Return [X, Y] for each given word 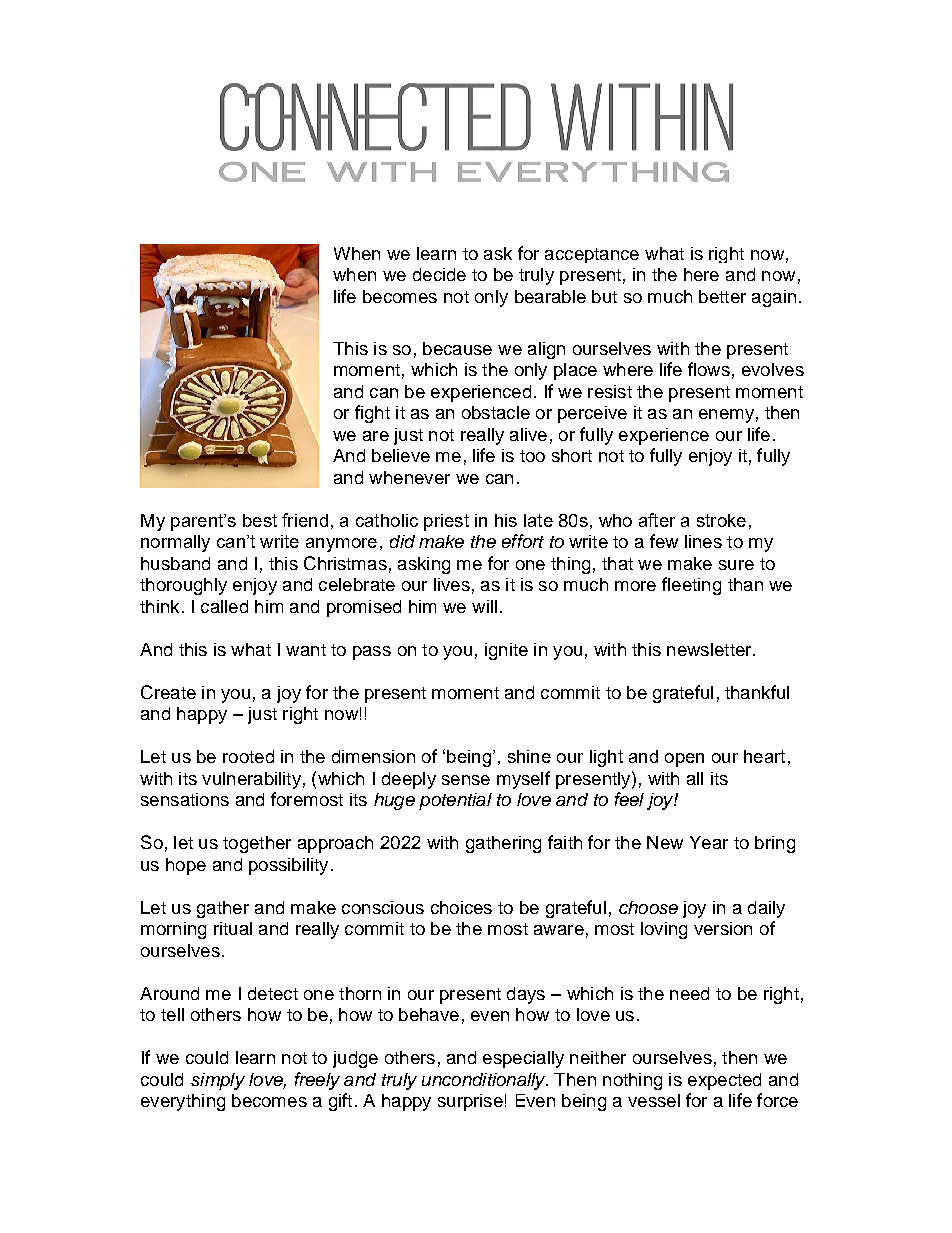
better [722, 296]
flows [709, 369]
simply [218, 1081]
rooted [248, 756]
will [484, 606]
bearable [550, 296]
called [224, 606]
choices [461, 907]
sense [466, 780]
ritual [233, 928]
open [684, 760]
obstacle [496, 412]
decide [439, 274]
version [723, 928]
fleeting [691, 586]
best [260, 520]
